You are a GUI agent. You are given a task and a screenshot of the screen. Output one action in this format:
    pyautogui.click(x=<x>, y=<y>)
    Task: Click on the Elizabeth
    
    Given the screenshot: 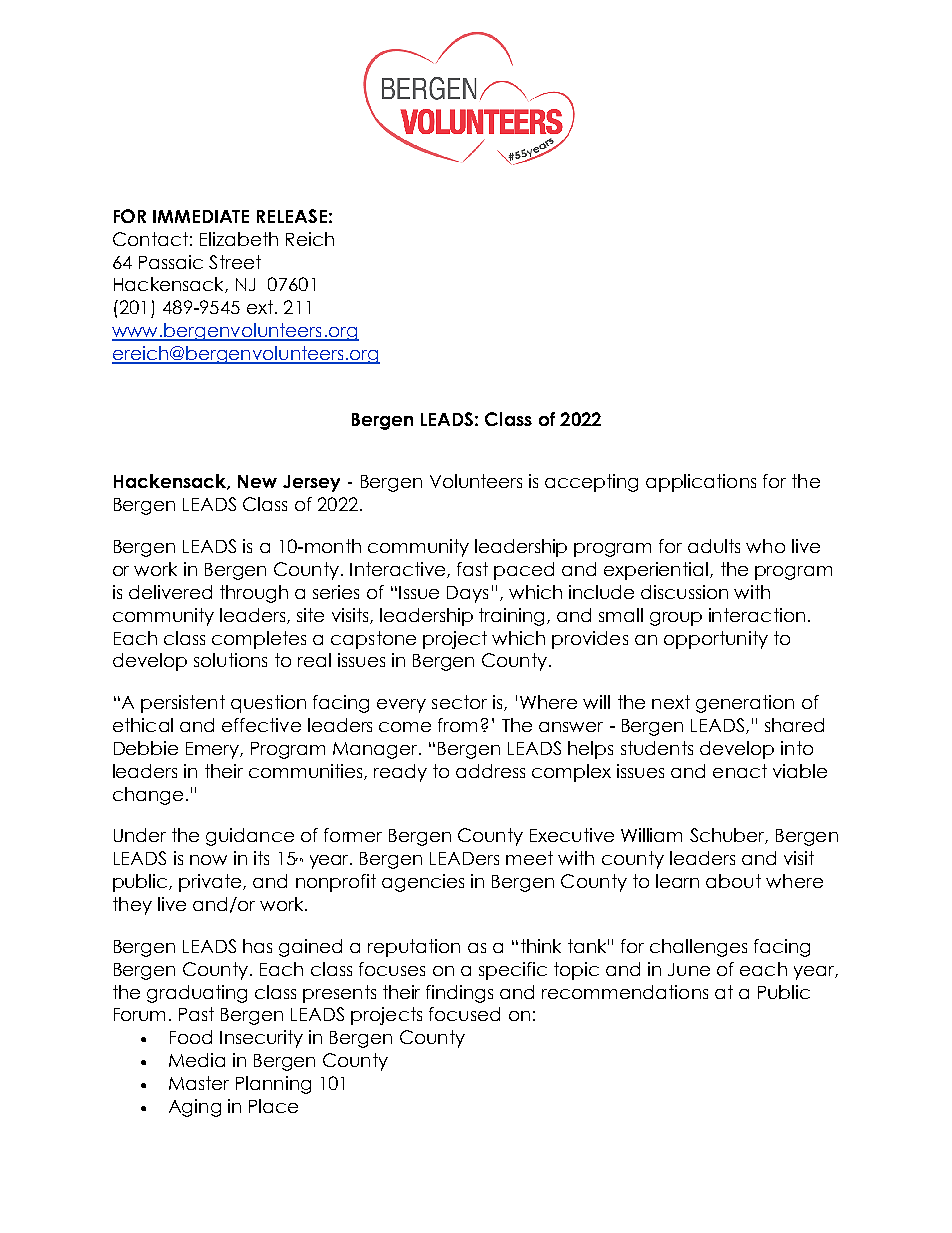 What is the action you would take?
    pyautogui.click(x=239, y=239)
